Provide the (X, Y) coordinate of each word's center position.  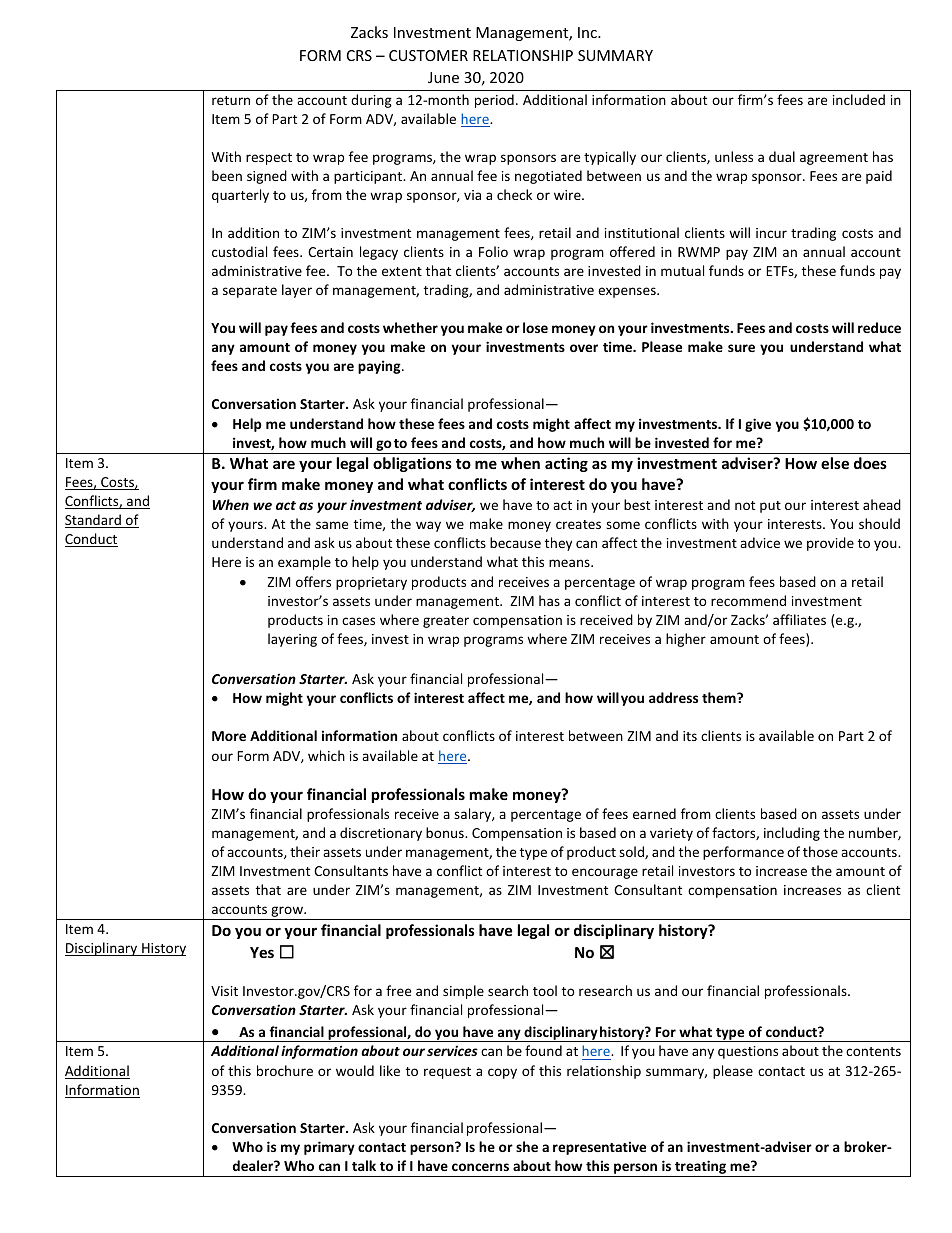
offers (313, 581)
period (494, 101)
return (231, 100)
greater (446, 622)
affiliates (799, 619)
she (527, 1146)
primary (329, 1148)
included (859, 99)
